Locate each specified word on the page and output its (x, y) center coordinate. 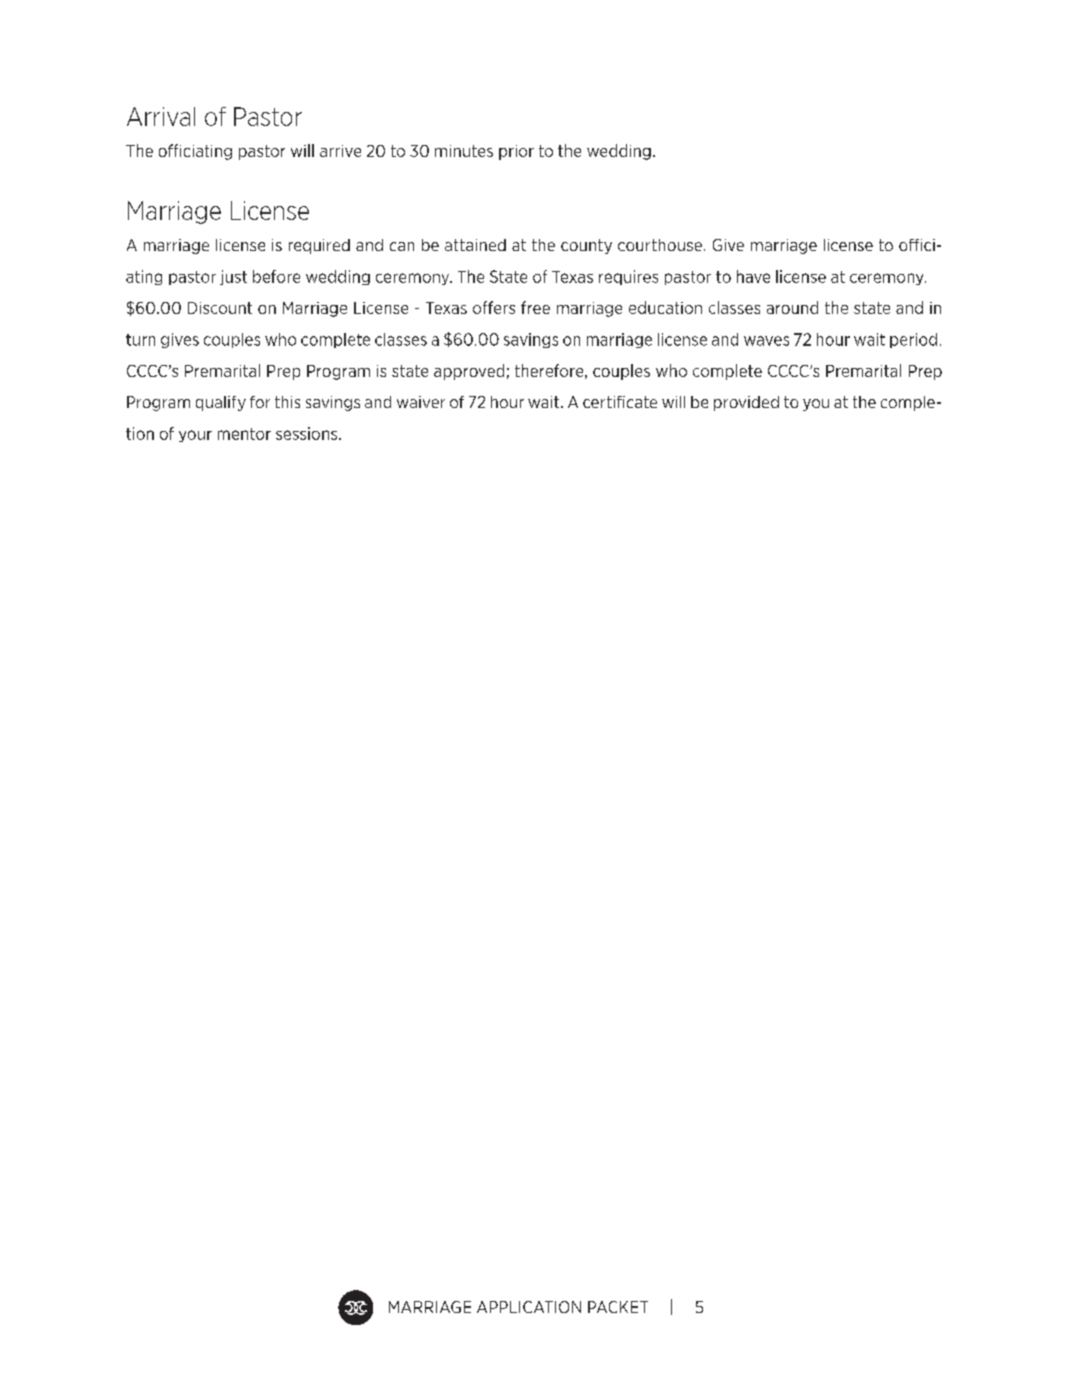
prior (516, 152)
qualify (221, 403)
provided (746, 403)
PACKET (618, 1307)
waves (766, 341)
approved (469, 372)
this (287, 402)
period (913, 340)
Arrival (161, 116)
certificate (620, 402)
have (753, 276)
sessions (308, 433)
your (195, 436)
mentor (244, 434)
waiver (421, 402)
